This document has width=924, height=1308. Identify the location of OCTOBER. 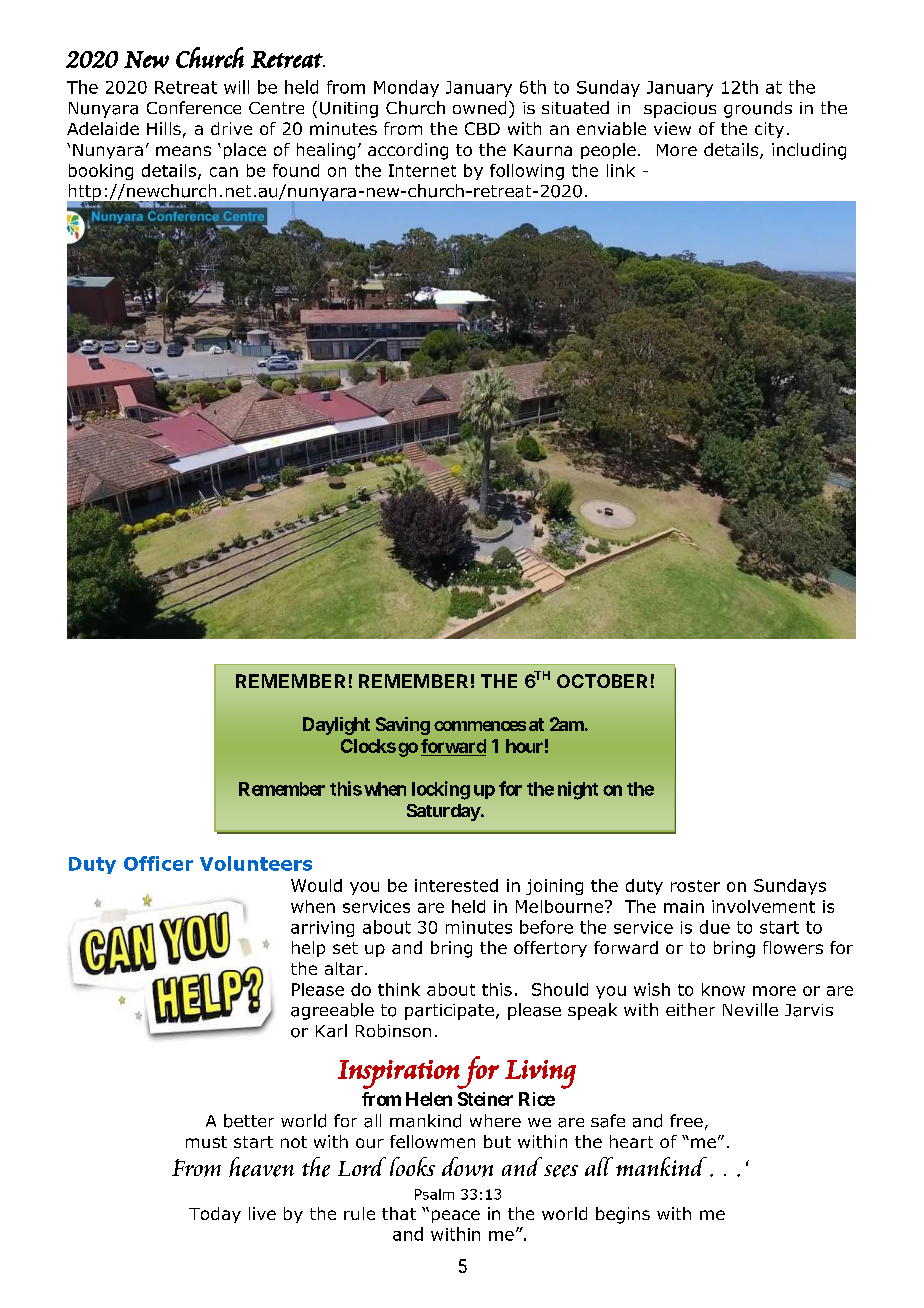
(602, 681).
